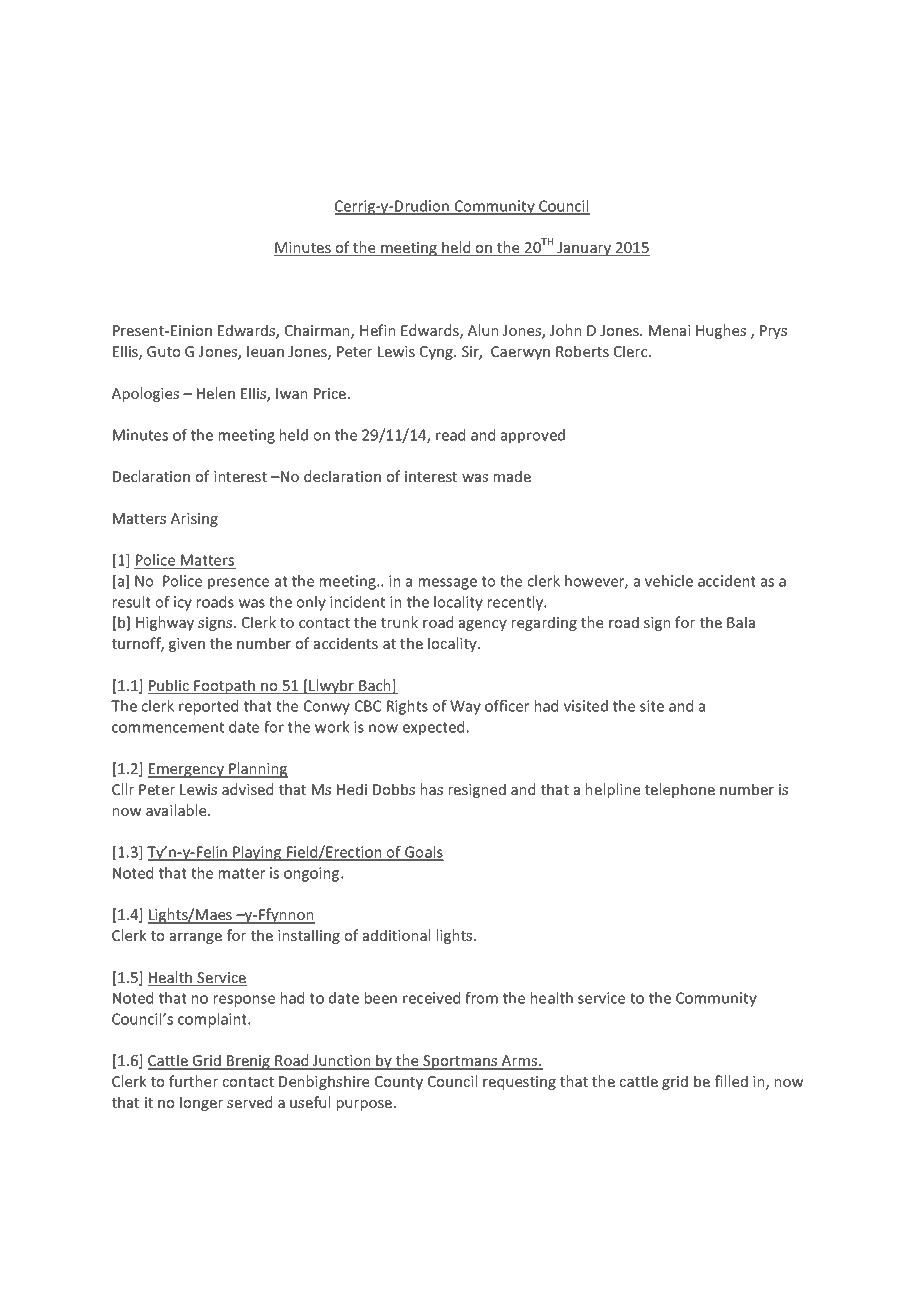  I want to click on County, so click(399, 1083).
